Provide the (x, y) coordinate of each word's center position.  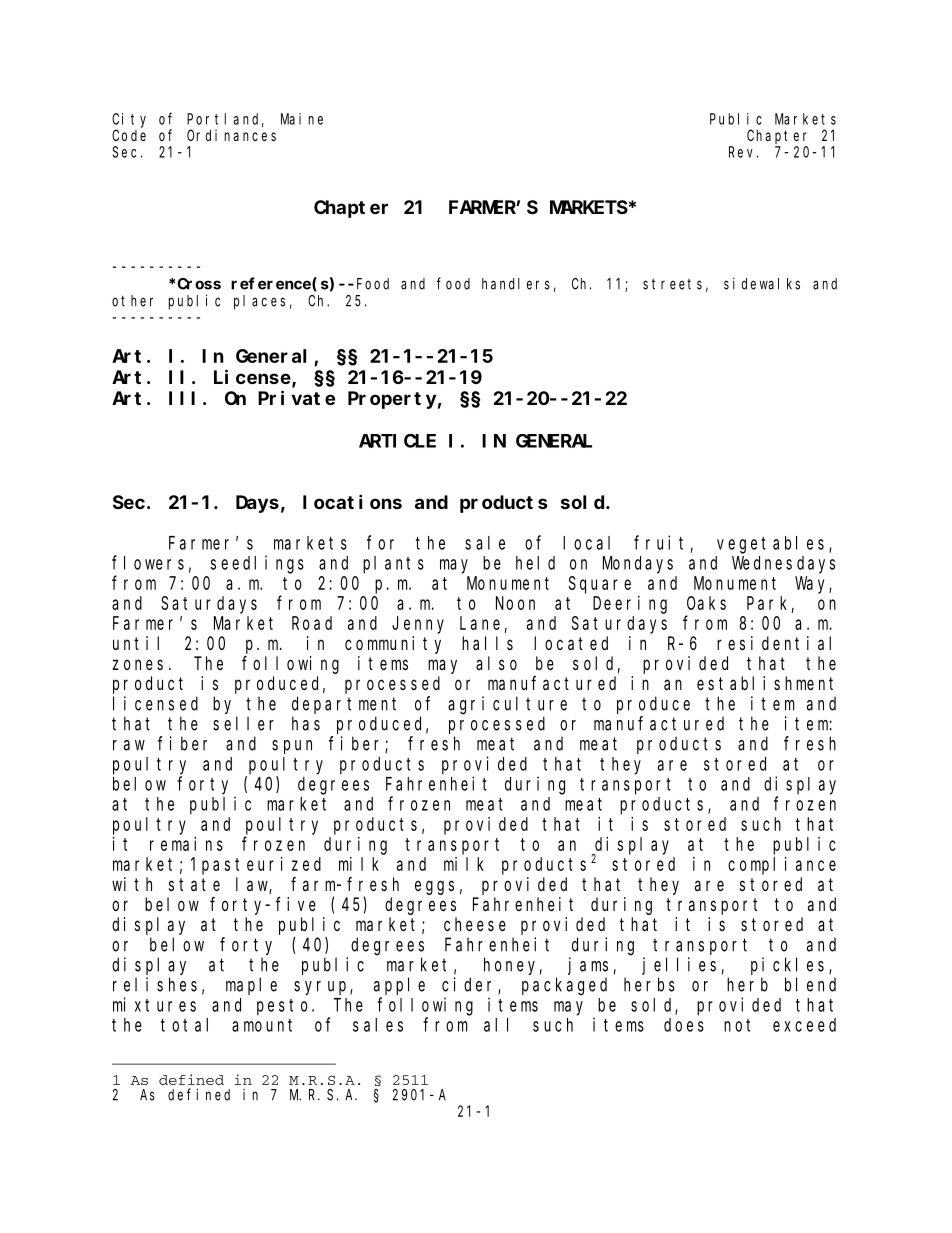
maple (251, 986)
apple (399, 986)
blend (810, 984)
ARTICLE (397, 441)
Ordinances (231, 135)
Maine (302, 119)
